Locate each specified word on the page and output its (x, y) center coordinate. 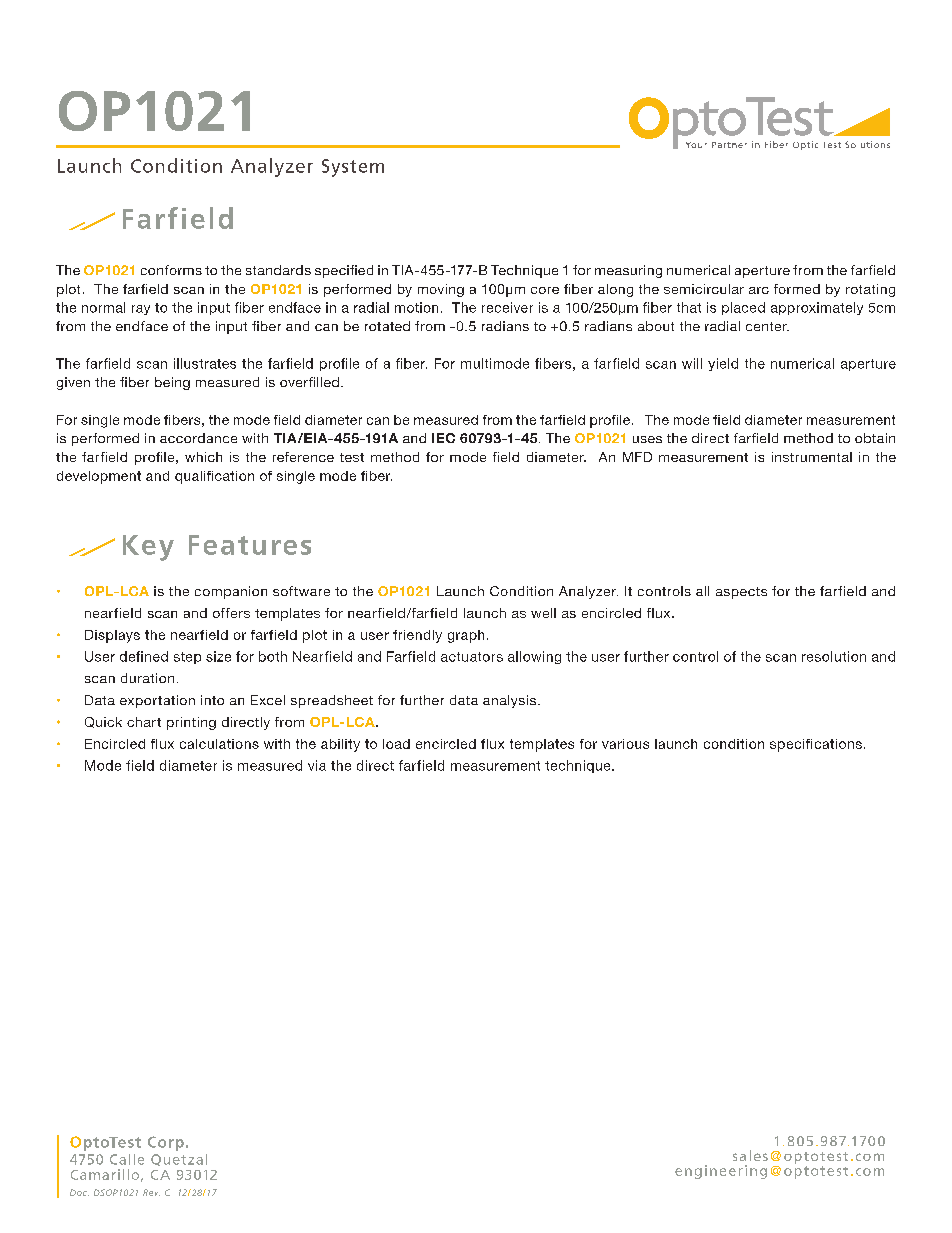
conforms (171, 270)
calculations (219, 744)
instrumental (812, 457)
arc (759, 290)
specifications (816, 745)
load (396, 744)
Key (148, 548)
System (353, 168)
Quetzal (179, 1160)
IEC (443, 438)
